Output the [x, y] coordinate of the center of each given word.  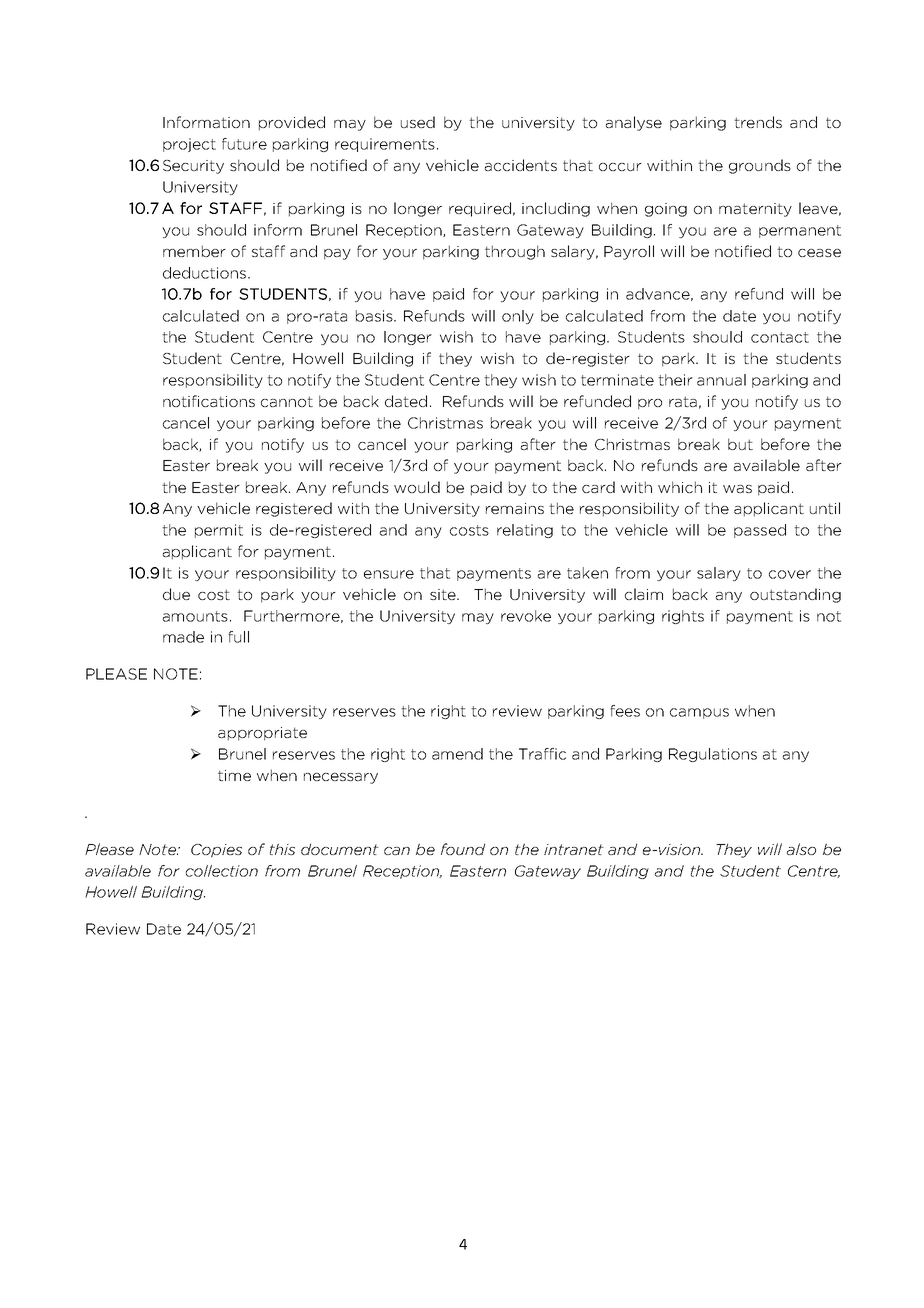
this [282, 849]
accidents [521, 165]
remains [515, 508]
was [737, 489]
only [518, 317]
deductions [204, 273]
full [238, 637]
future [244, 144]
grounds [760, 166]
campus [699, 713]
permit [219, 531]
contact [780, 337]
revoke [526, 616]
